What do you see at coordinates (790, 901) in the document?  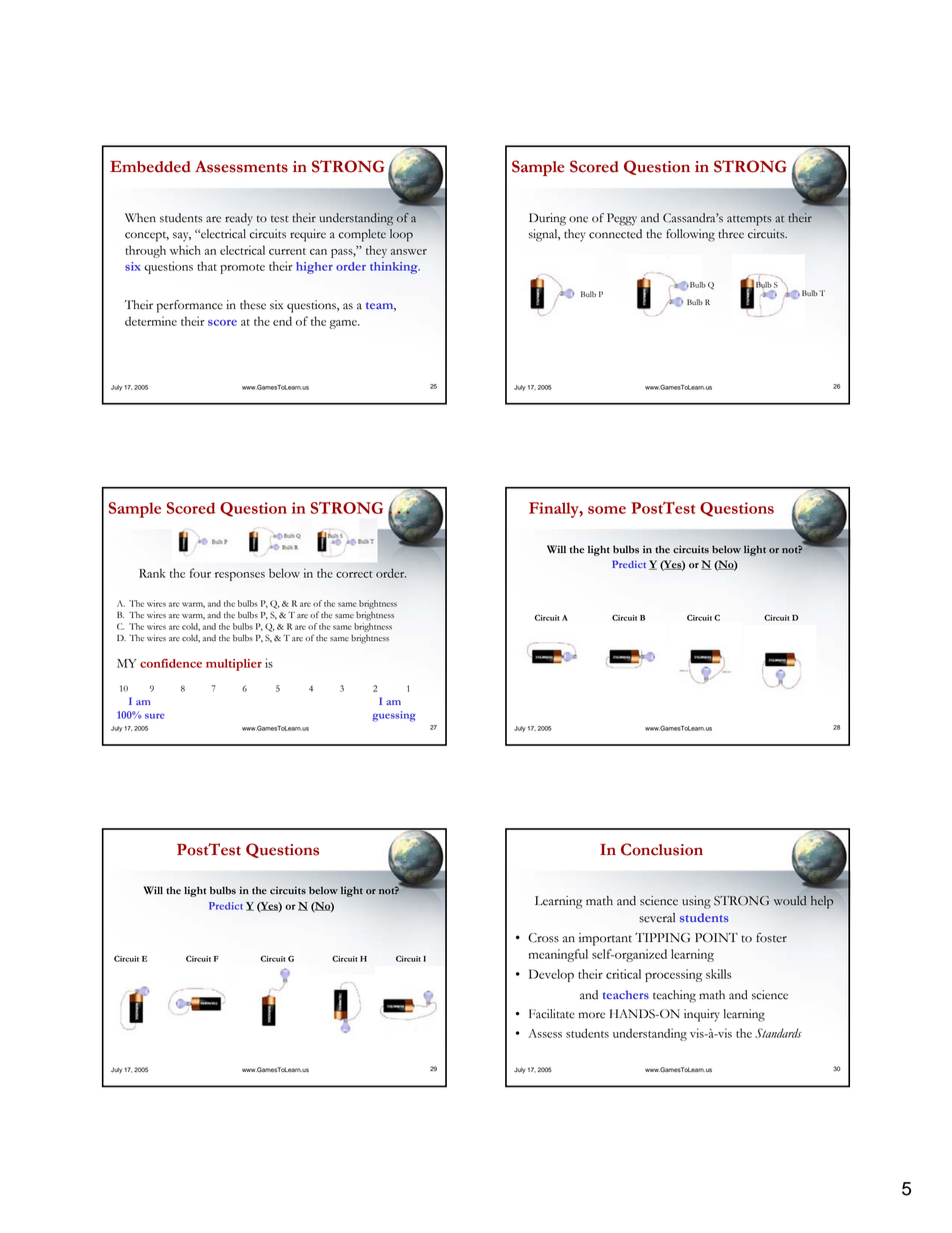 I see `would` at bounding box center [790, 901].
